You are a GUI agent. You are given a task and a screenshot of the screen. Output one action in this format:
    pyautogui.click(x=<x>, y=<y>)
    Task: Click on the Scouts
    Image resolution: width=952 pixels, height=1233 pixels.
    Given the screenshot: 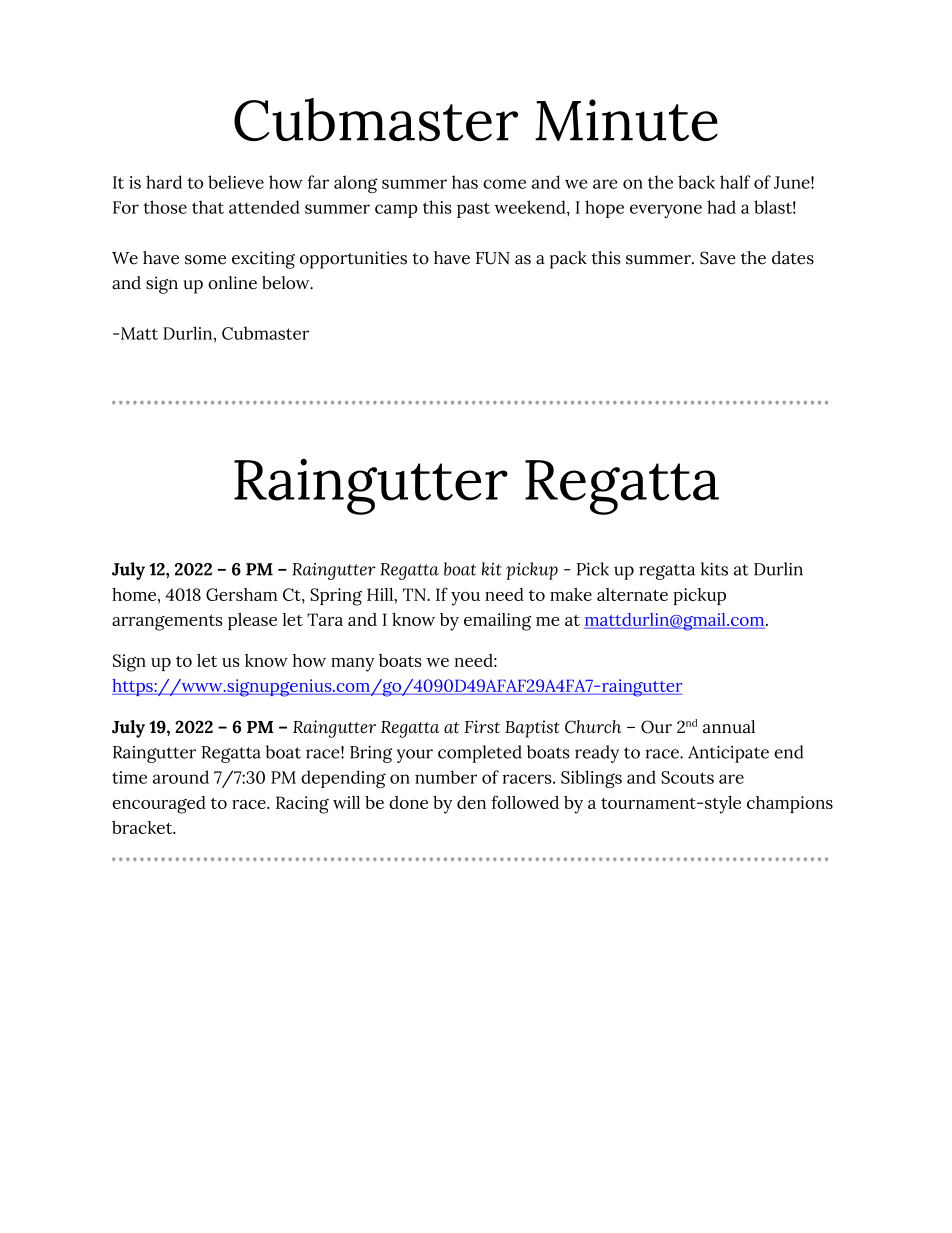 What is the action you would take?
    pyautogui.click(x=687, y=777)
